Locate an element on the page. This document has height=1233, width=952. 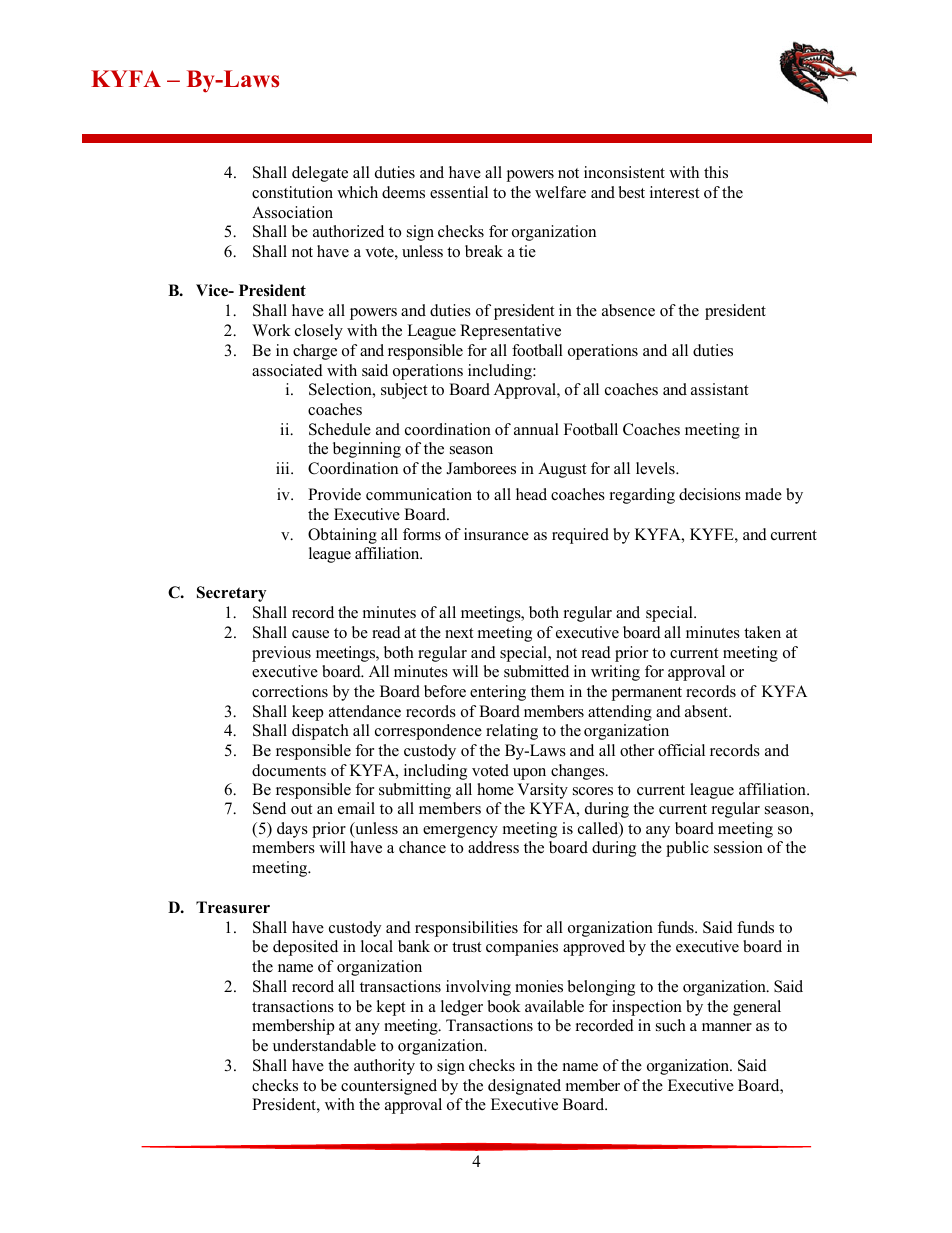
understandable is located at coordinates (324, 1045).
